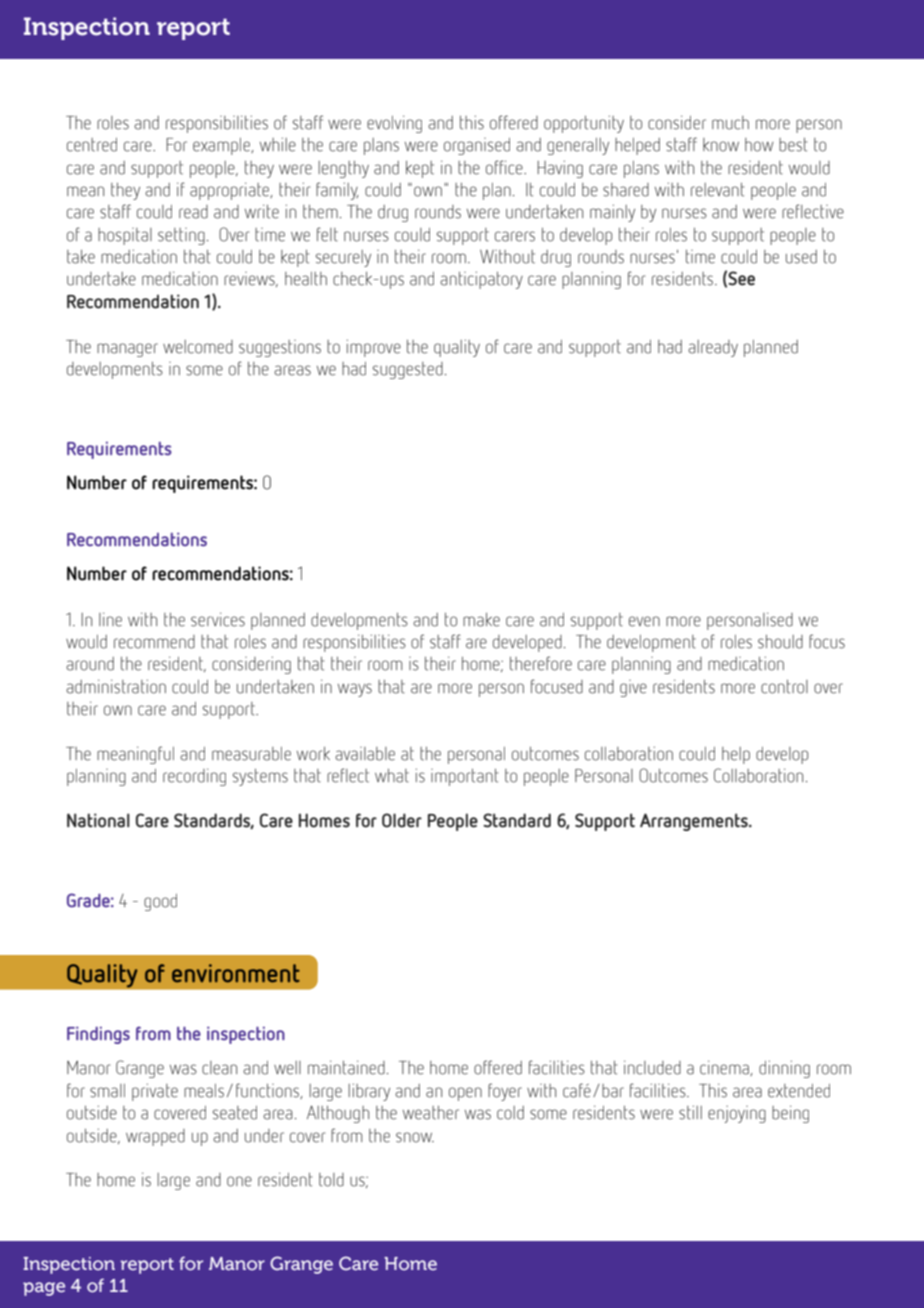  Describe the element at coordinates (92, 145) in the screenshot. I see `centred` at that location.
